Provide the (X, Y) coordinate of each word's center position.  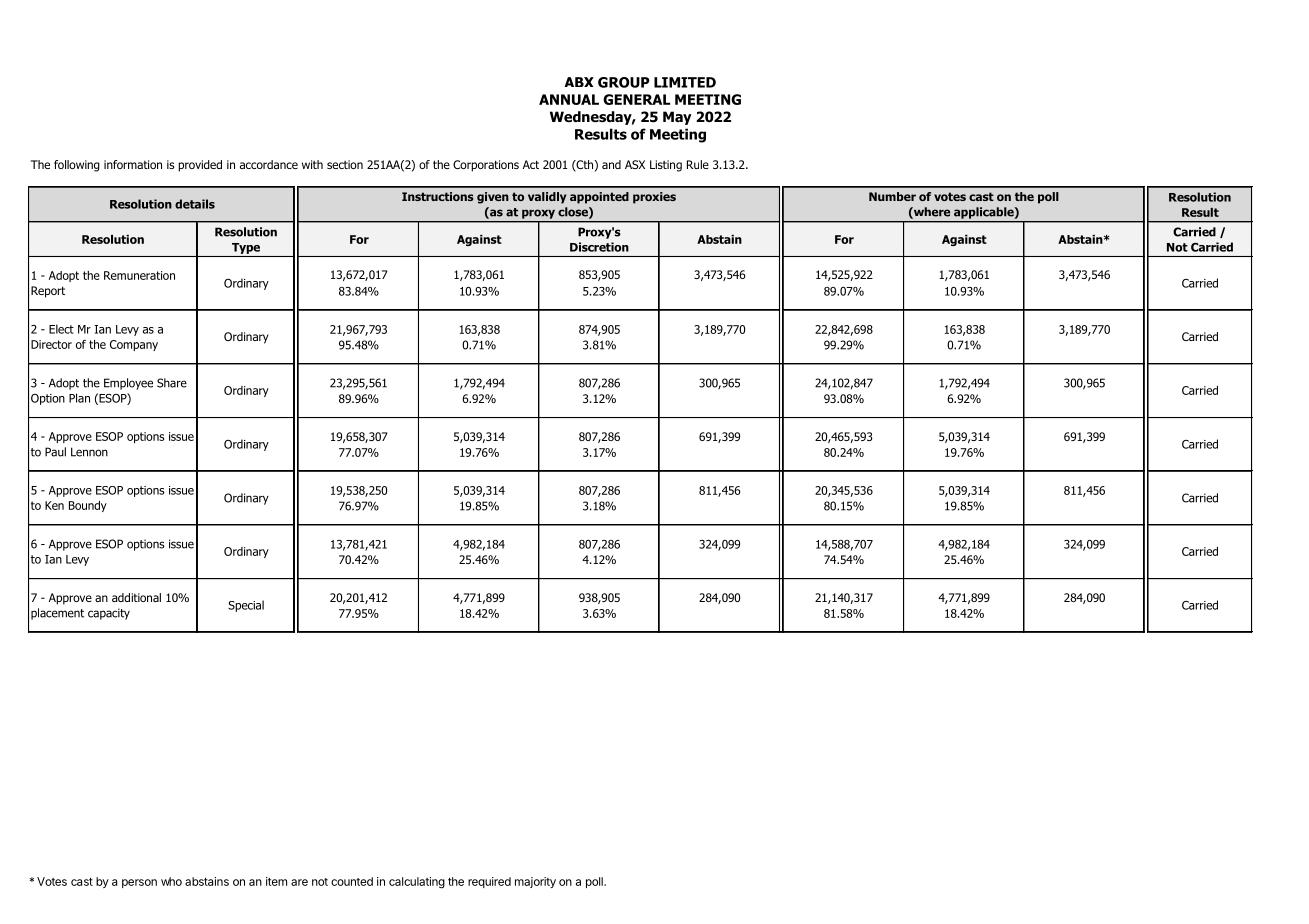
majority (535, 882)
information (133, 164)
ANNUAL (569, 99)
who (171, 881)
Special (246, 606)
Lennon (89, 452)
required (489, 882)
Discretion (599, 247)
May (677, 118)
